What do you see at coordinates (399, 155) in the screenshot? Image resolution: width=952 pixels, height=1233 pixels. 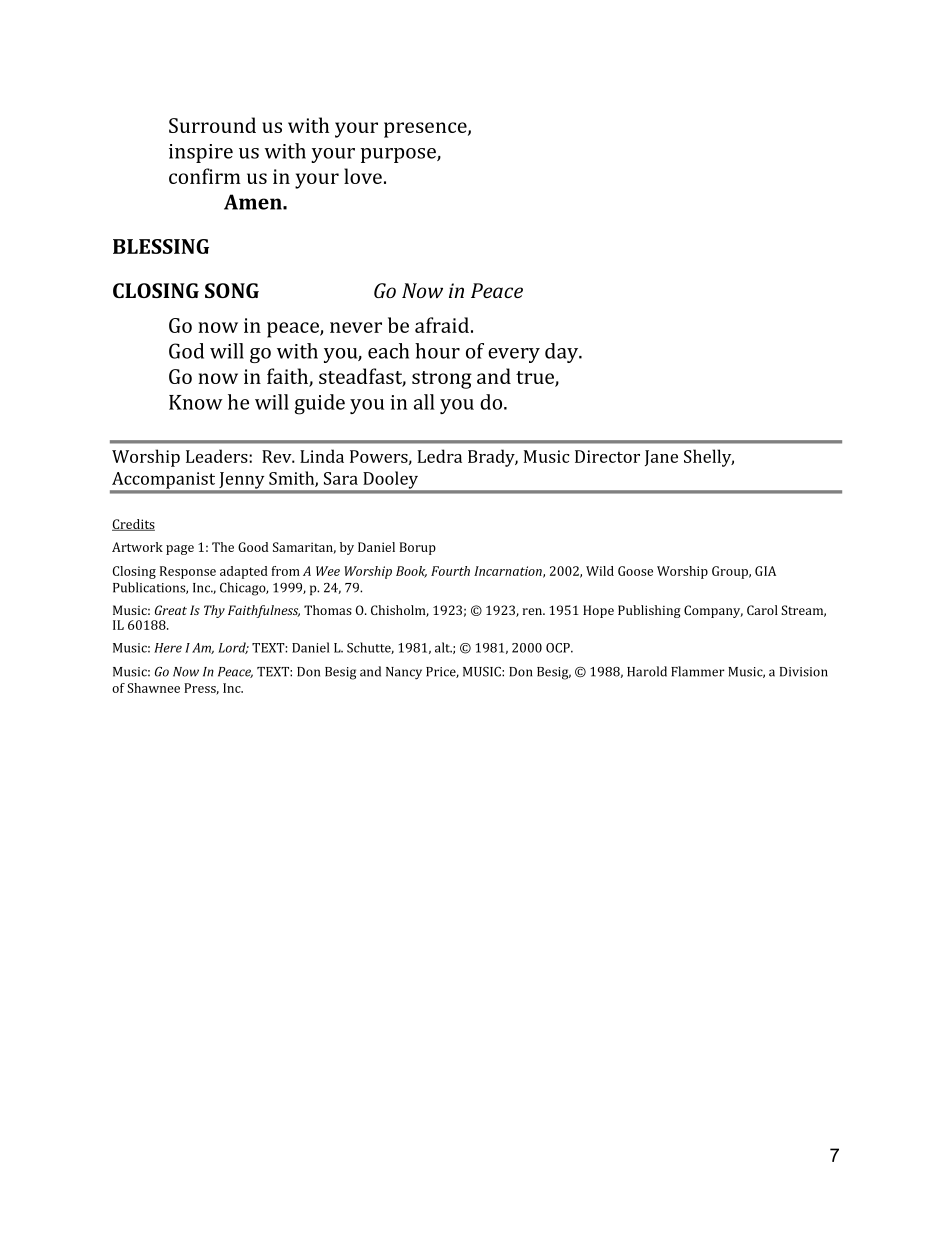 I see `purpose` at bounding box center [399, 155].
